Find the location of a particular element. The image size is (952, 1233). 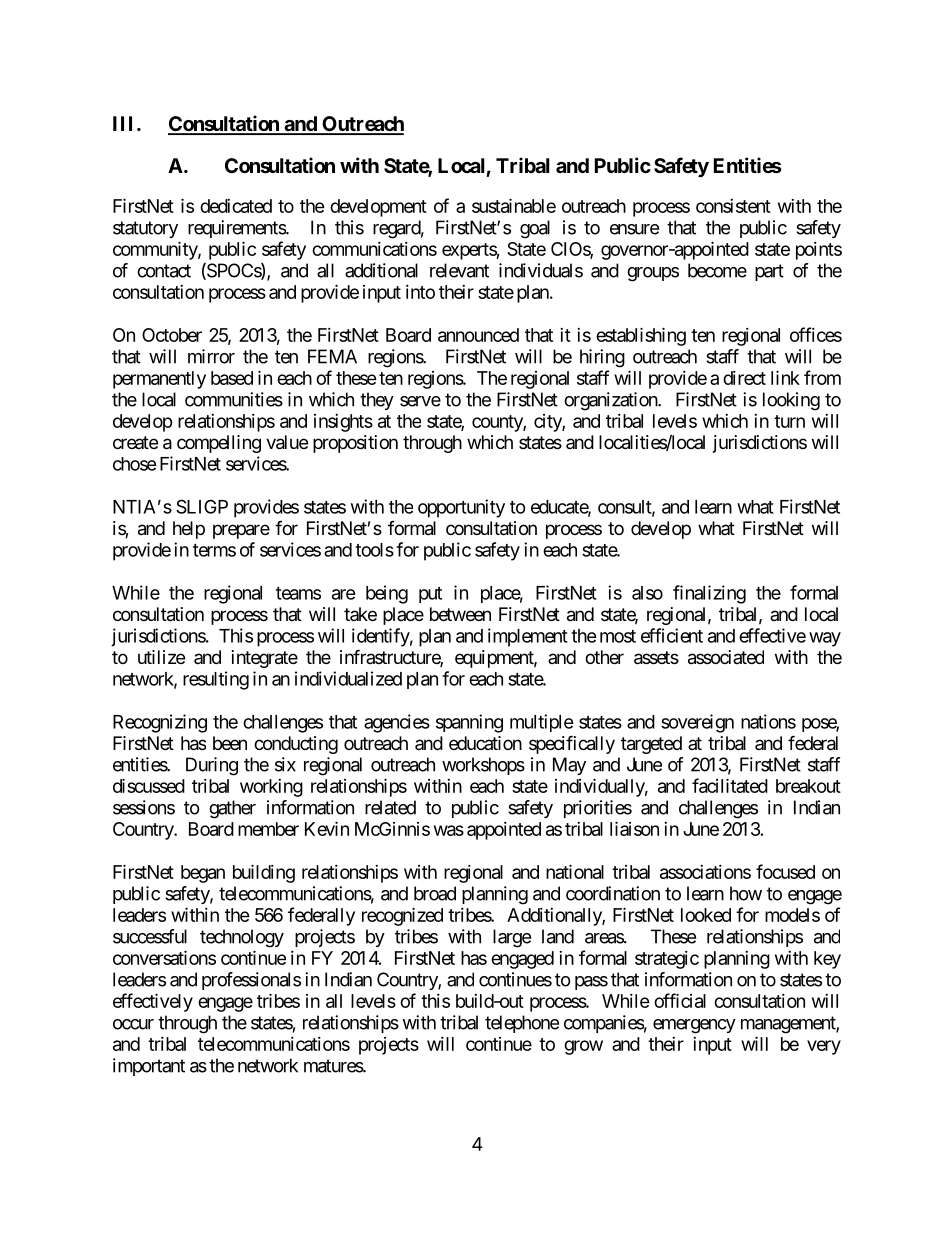

between is located at coordinates (460, 614).
